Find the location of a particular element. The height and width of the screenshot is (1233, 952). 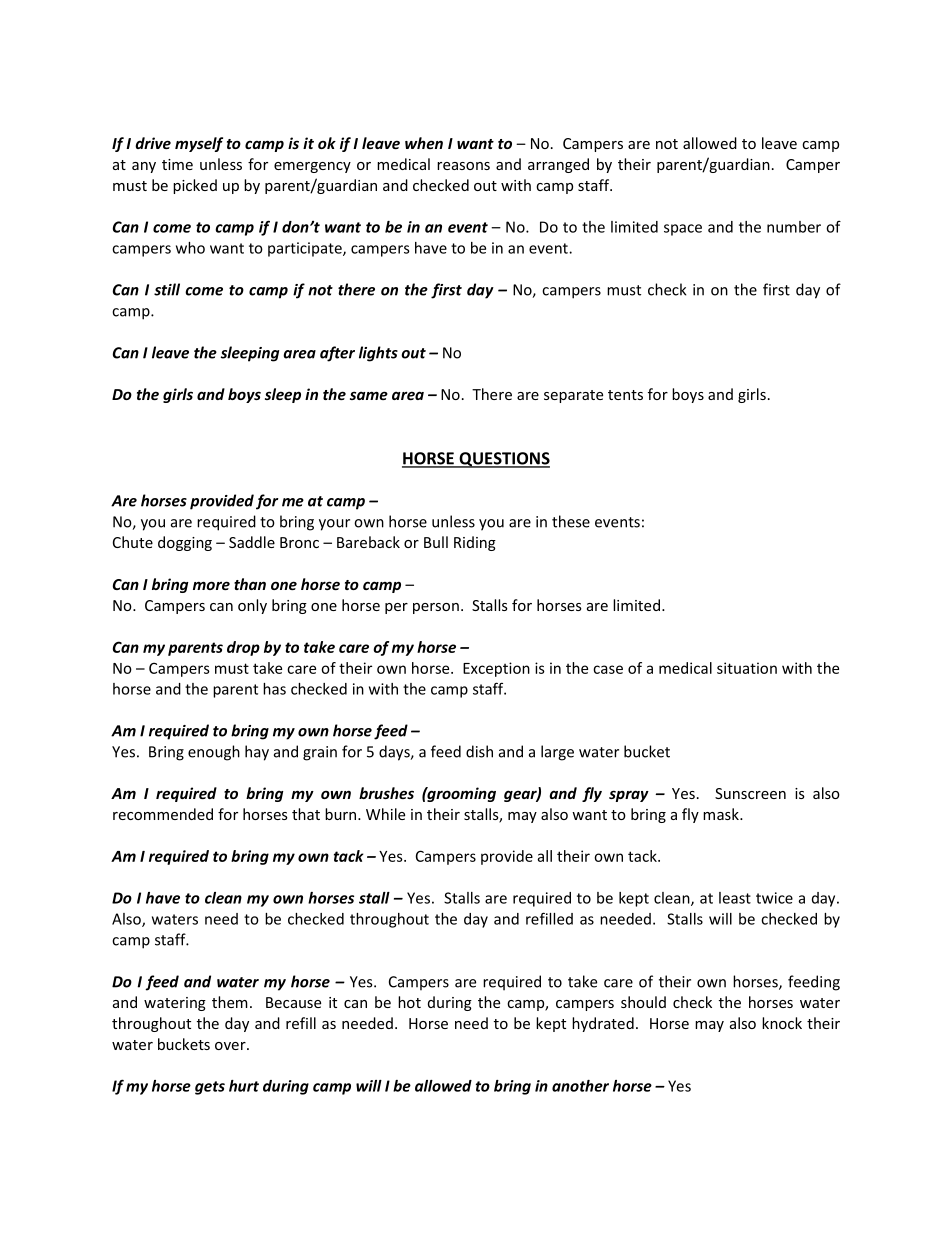

more is located at coordinates (211, 585).
